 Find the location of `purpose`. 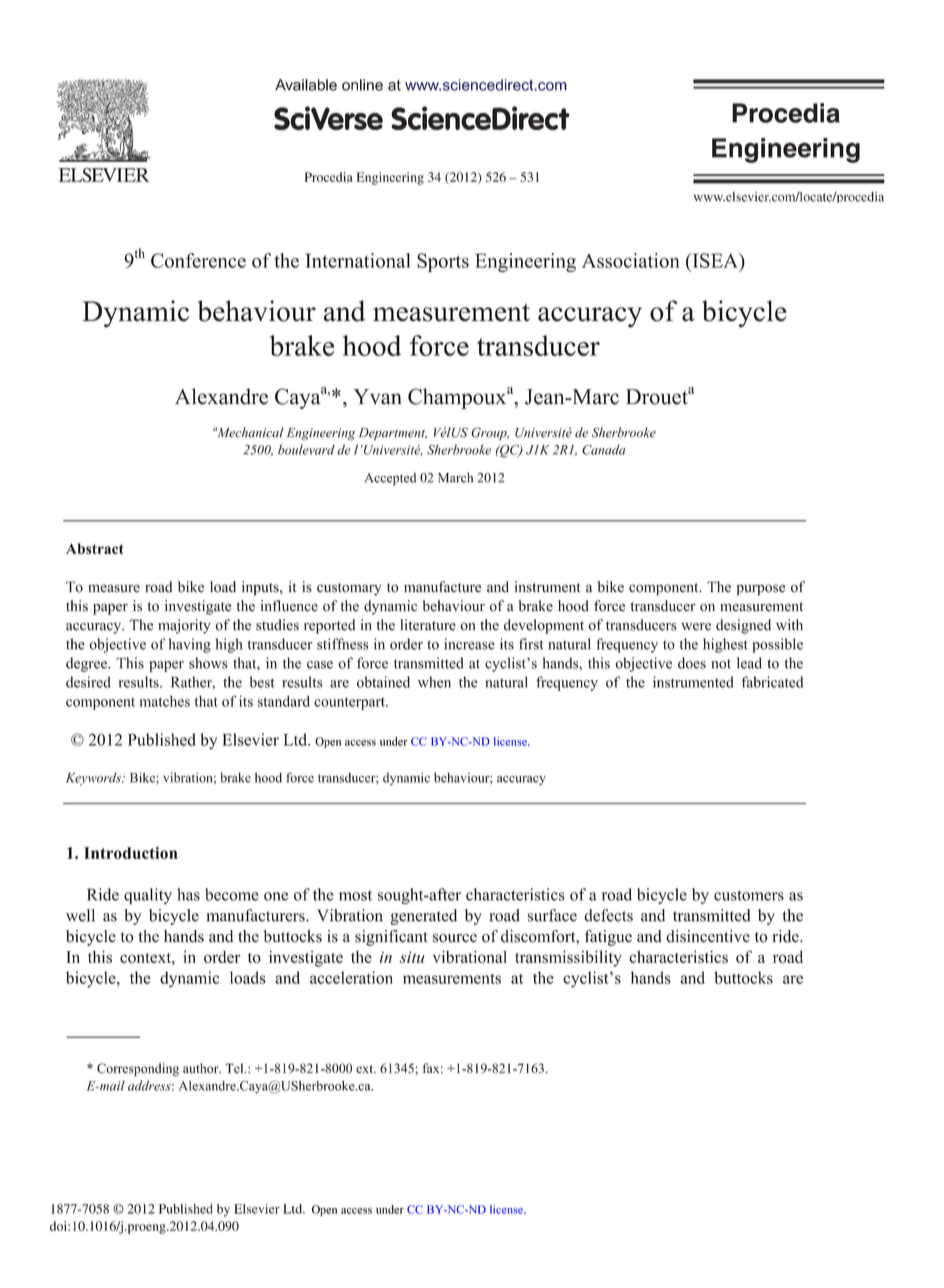

purpose is located at coordinates (760, 590).
